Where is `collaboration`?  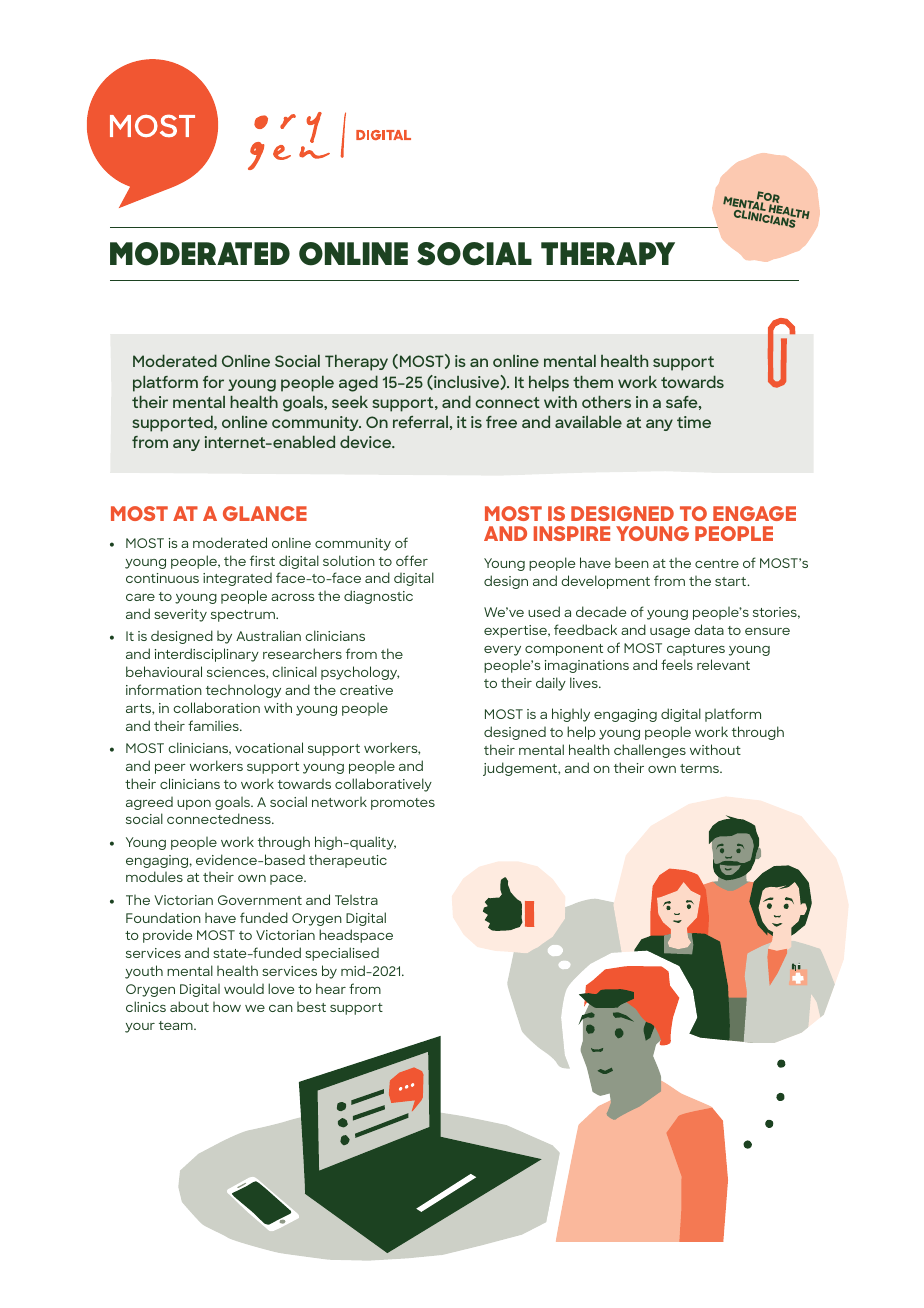
collaboration is located at coordinates (216, 707).
